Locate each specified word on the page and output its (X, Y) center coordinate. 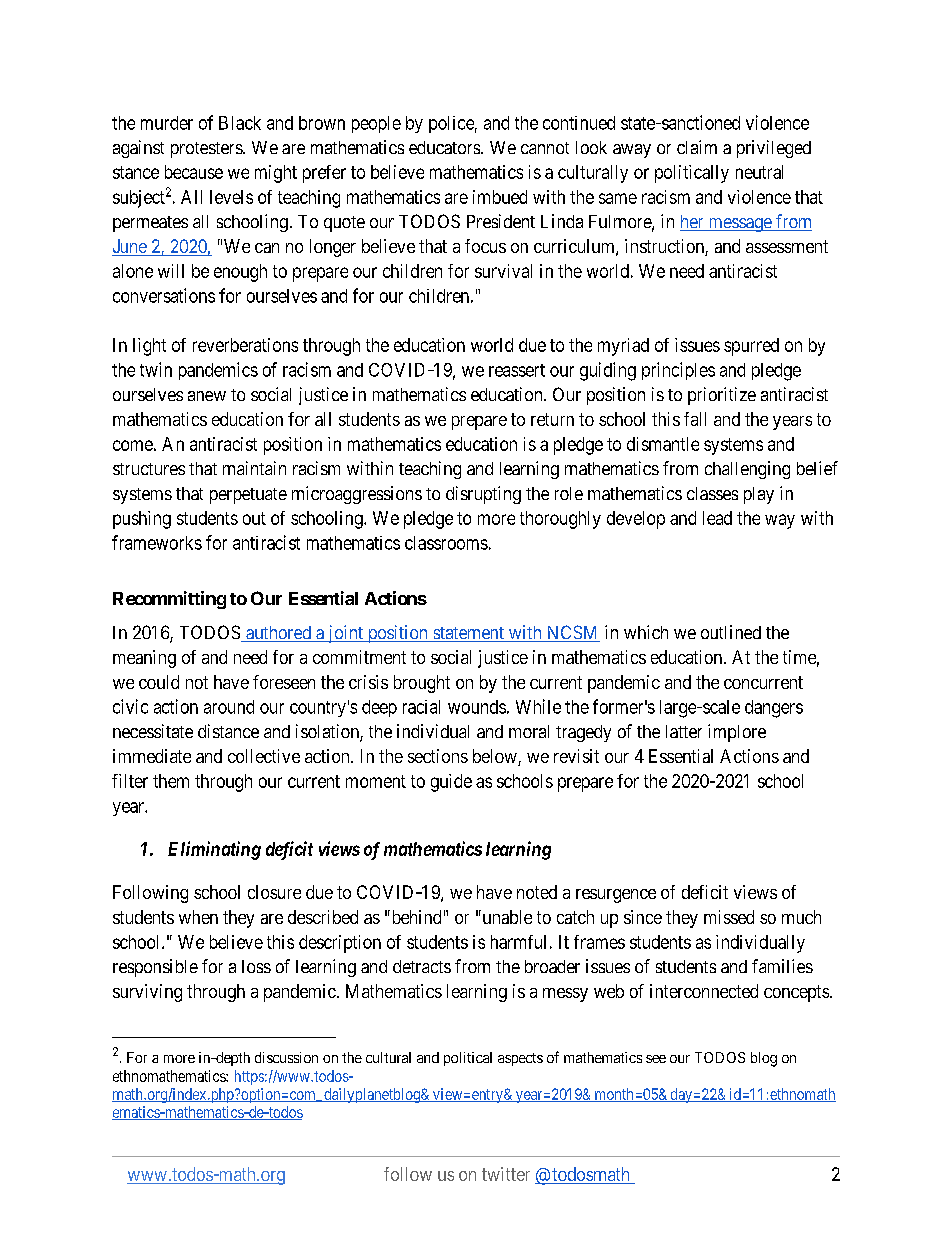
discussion (286, 1057)
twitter (506, 1174)
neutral (759, 172)
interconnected (704, 991)
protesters (207, 150)
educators (445, 147)
